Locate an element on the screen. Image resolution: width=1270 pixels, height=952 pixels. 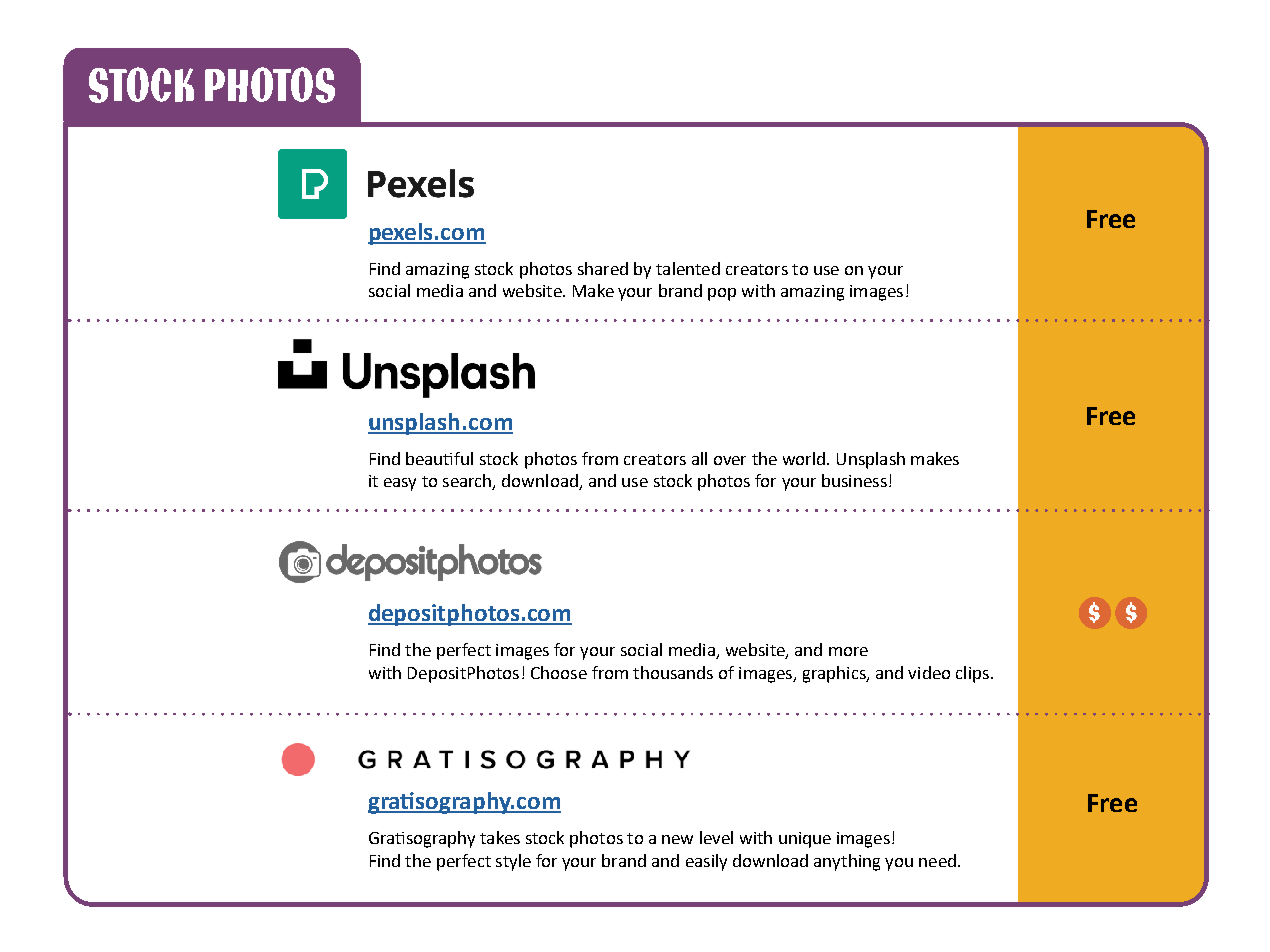
new is located at coordinates (677, 839).
